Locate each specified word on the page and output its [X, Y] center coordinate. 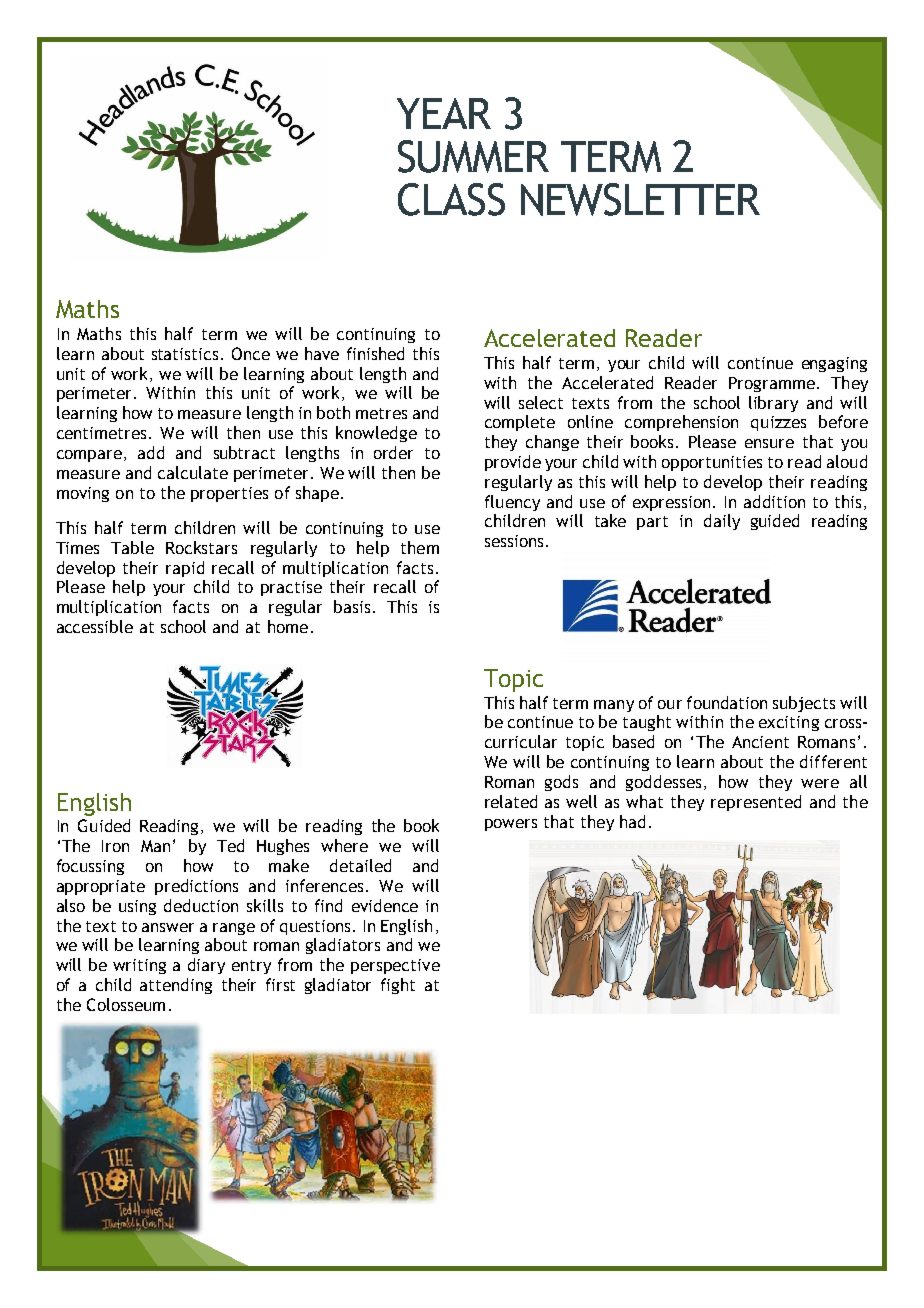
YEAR [444, 113]
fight [398, 986]
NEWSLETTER [640, 199]
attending [176, 986]
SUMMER [473, 156]
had [632, 821]
